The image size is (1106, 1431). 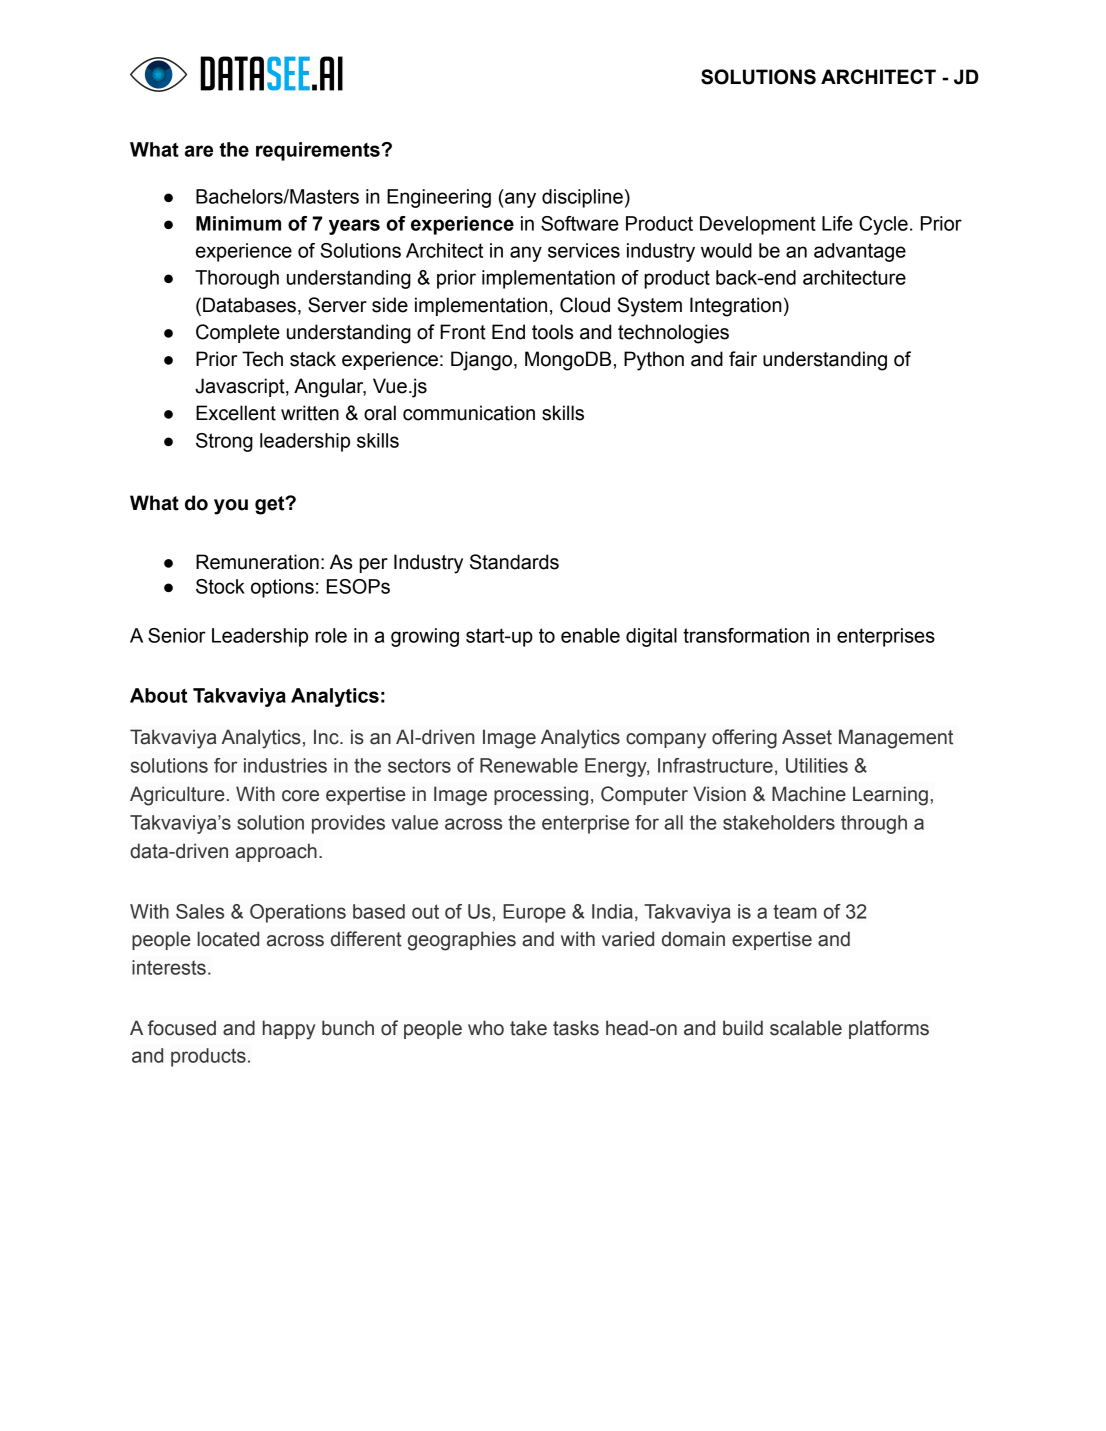 I want to click on Life, so click(x=837, y=223).
